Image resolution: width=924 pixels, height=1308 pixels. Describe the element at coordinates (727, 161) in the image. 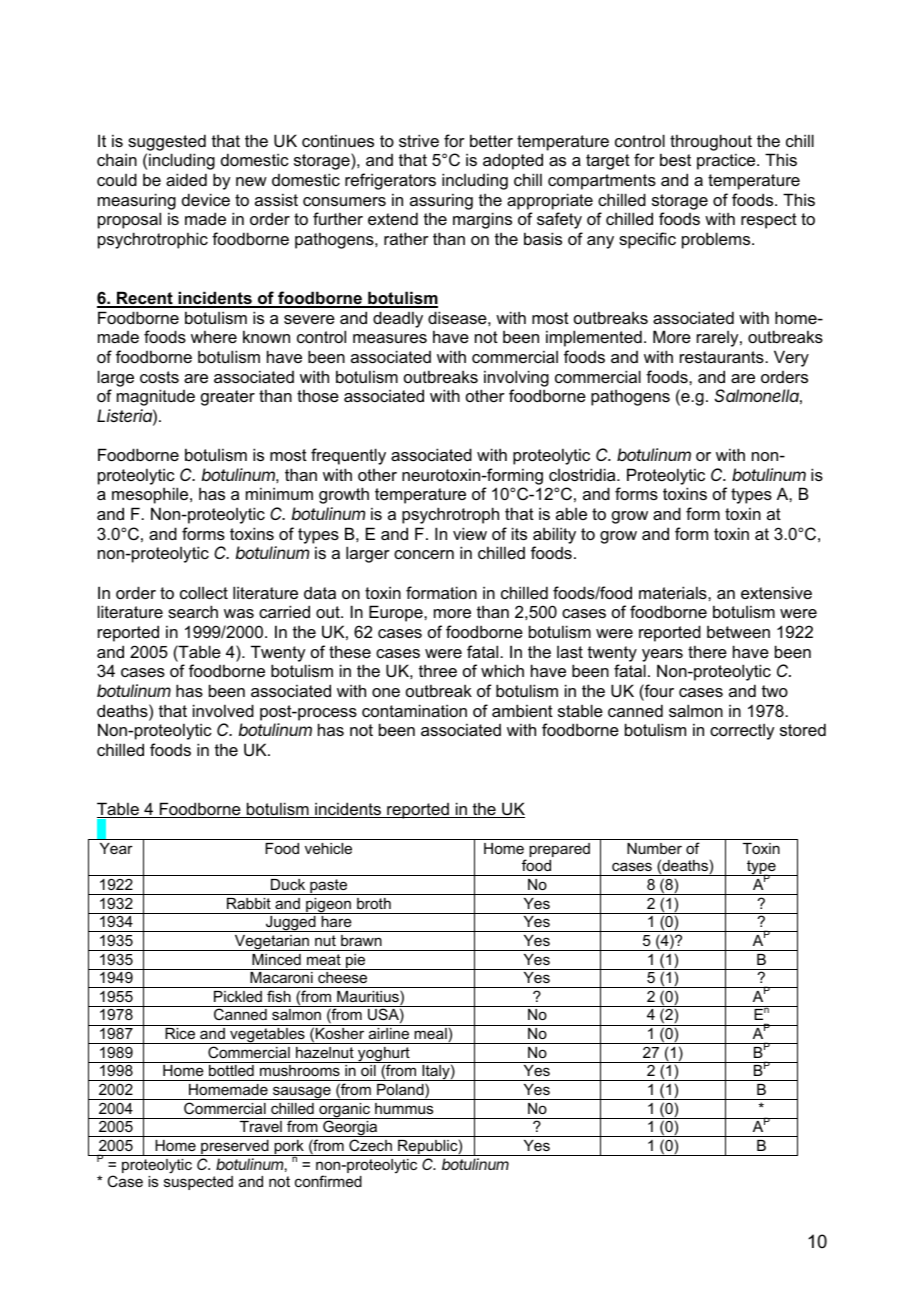

I see `practice` at that location.
